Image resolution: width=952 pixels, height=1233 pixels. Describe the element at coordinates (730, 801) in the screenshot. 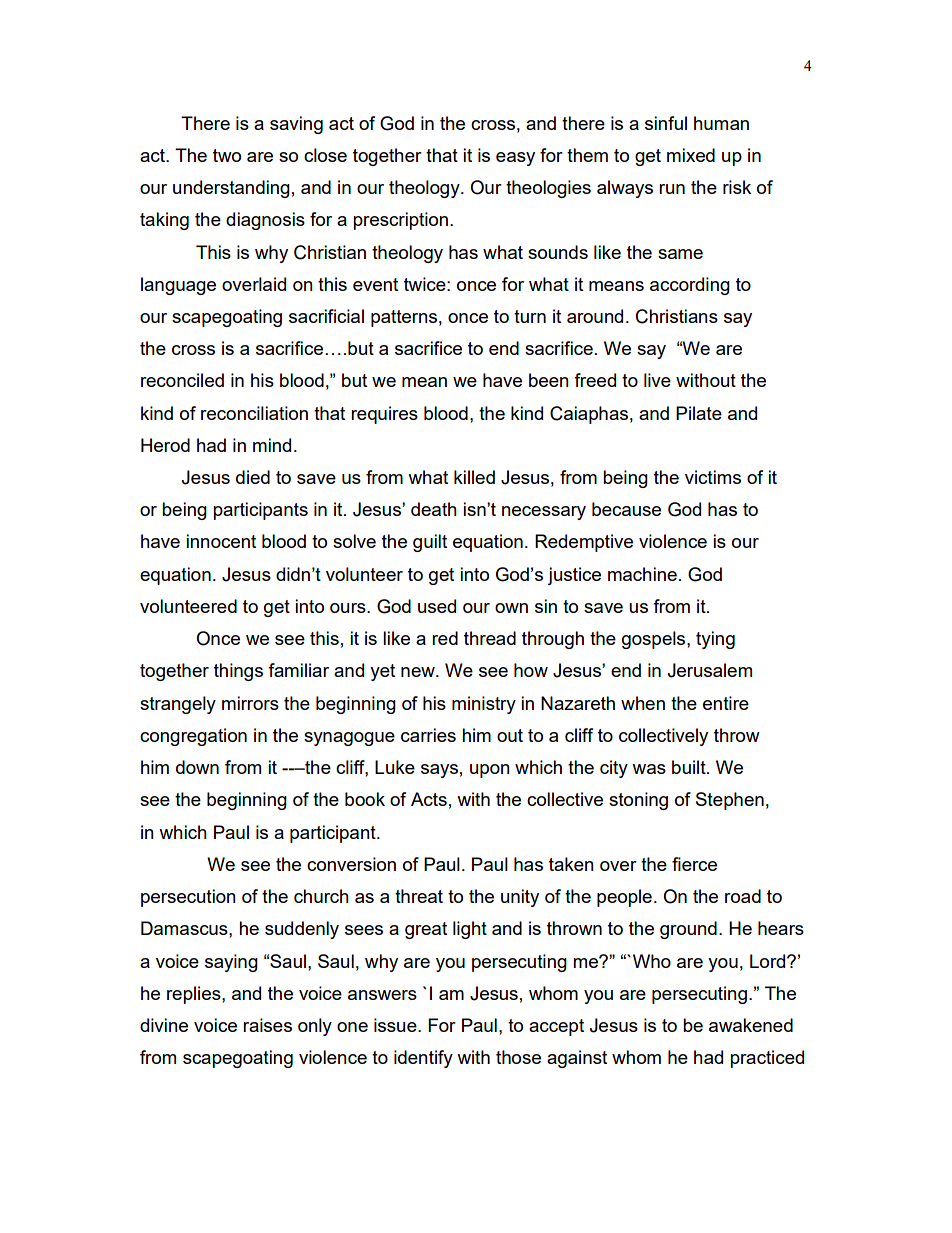

I see `Stephen` at that location.
